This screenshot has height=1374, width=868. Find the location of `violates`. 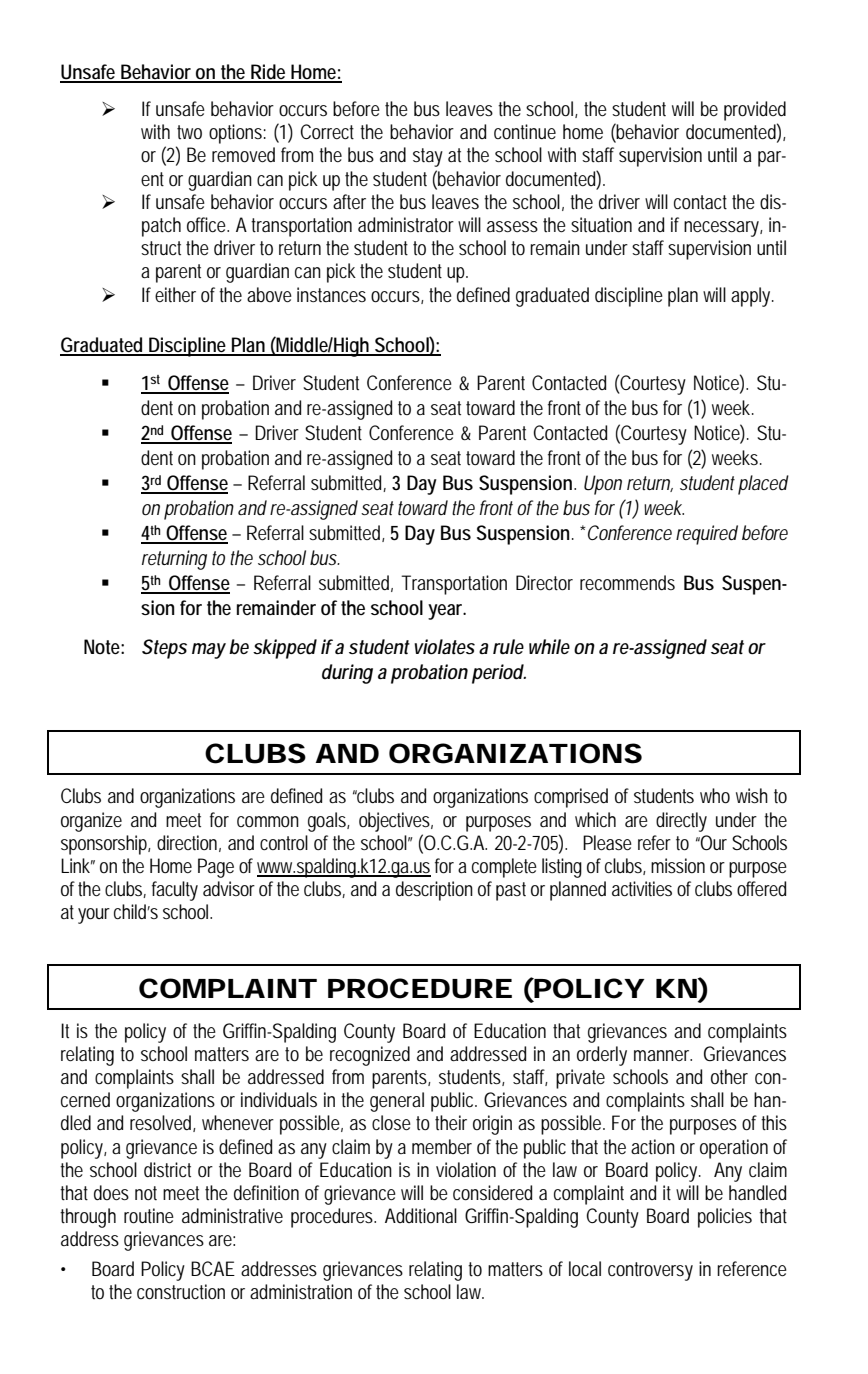

violates is located at coordinates (444, 647).
